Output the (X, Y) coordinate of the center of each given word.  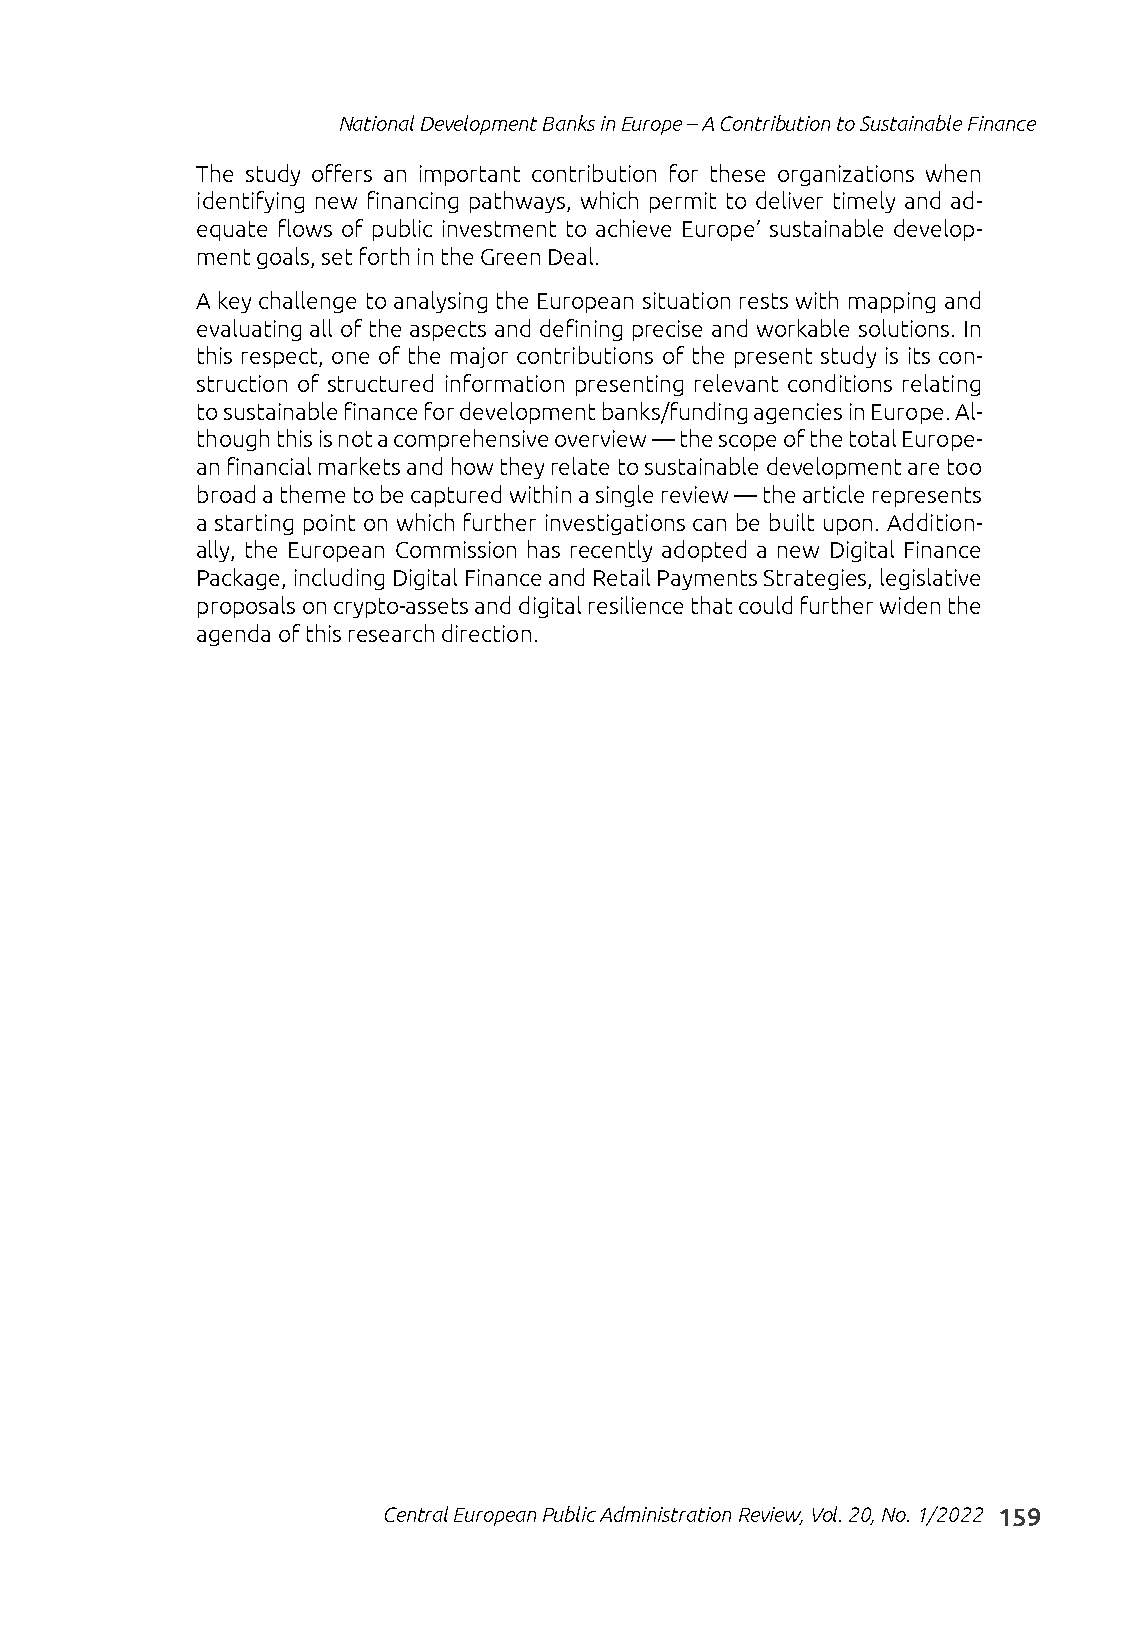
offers (342, 173)
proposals (246, 607)
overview (600, 438)
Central (416, 1514)
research (391, 633)
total (873, 438)
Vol (827, 1514)
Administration (665, 1514)
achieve (633, 228)
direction (486, 633)
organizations (846, 175)
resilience (636, 605)
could (765, 605)
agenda (233, 635)
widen (910, 605)
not (355, 439)
